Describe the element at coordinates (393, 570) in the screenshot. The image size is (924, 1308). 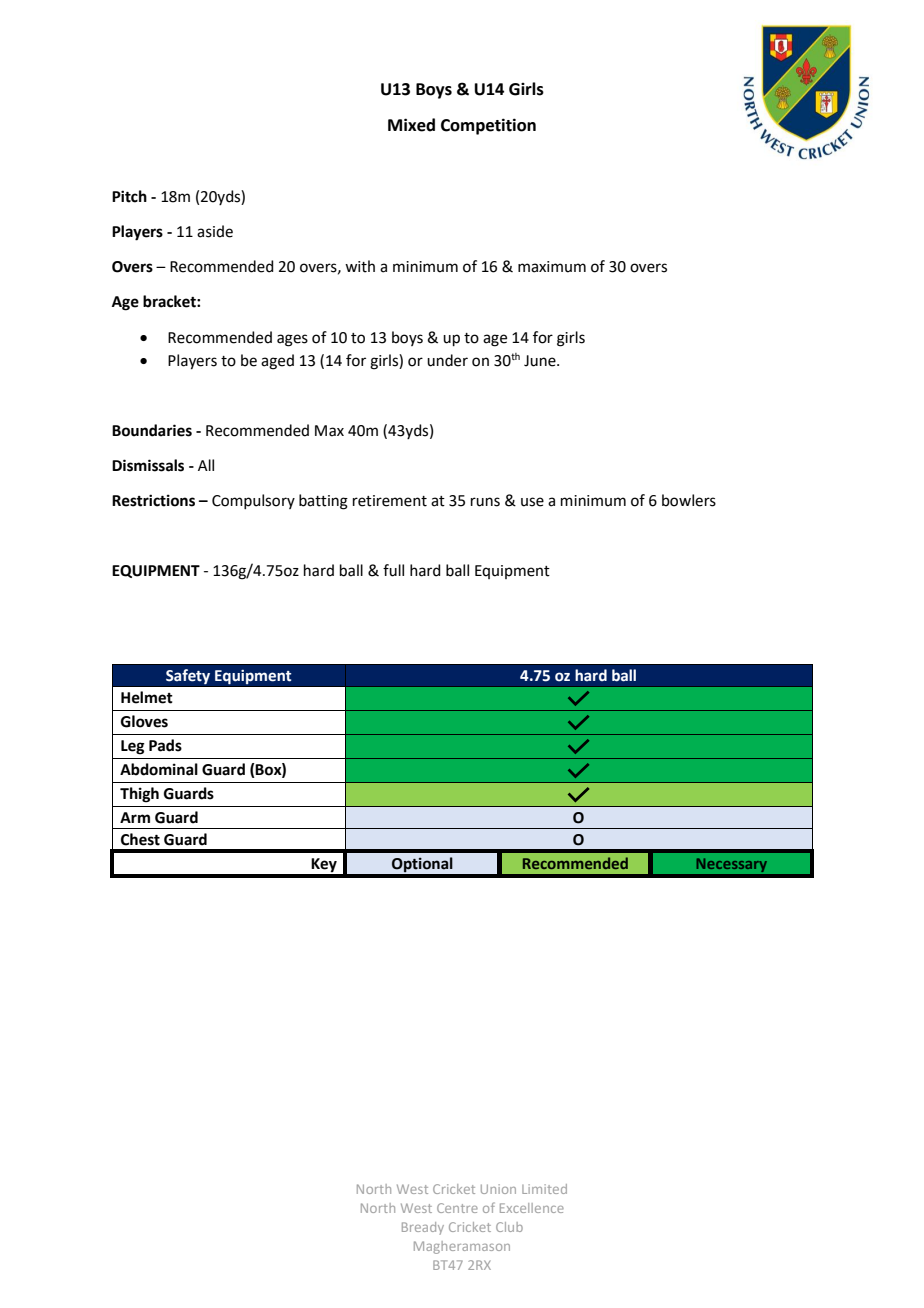
I see `full` at that location.
